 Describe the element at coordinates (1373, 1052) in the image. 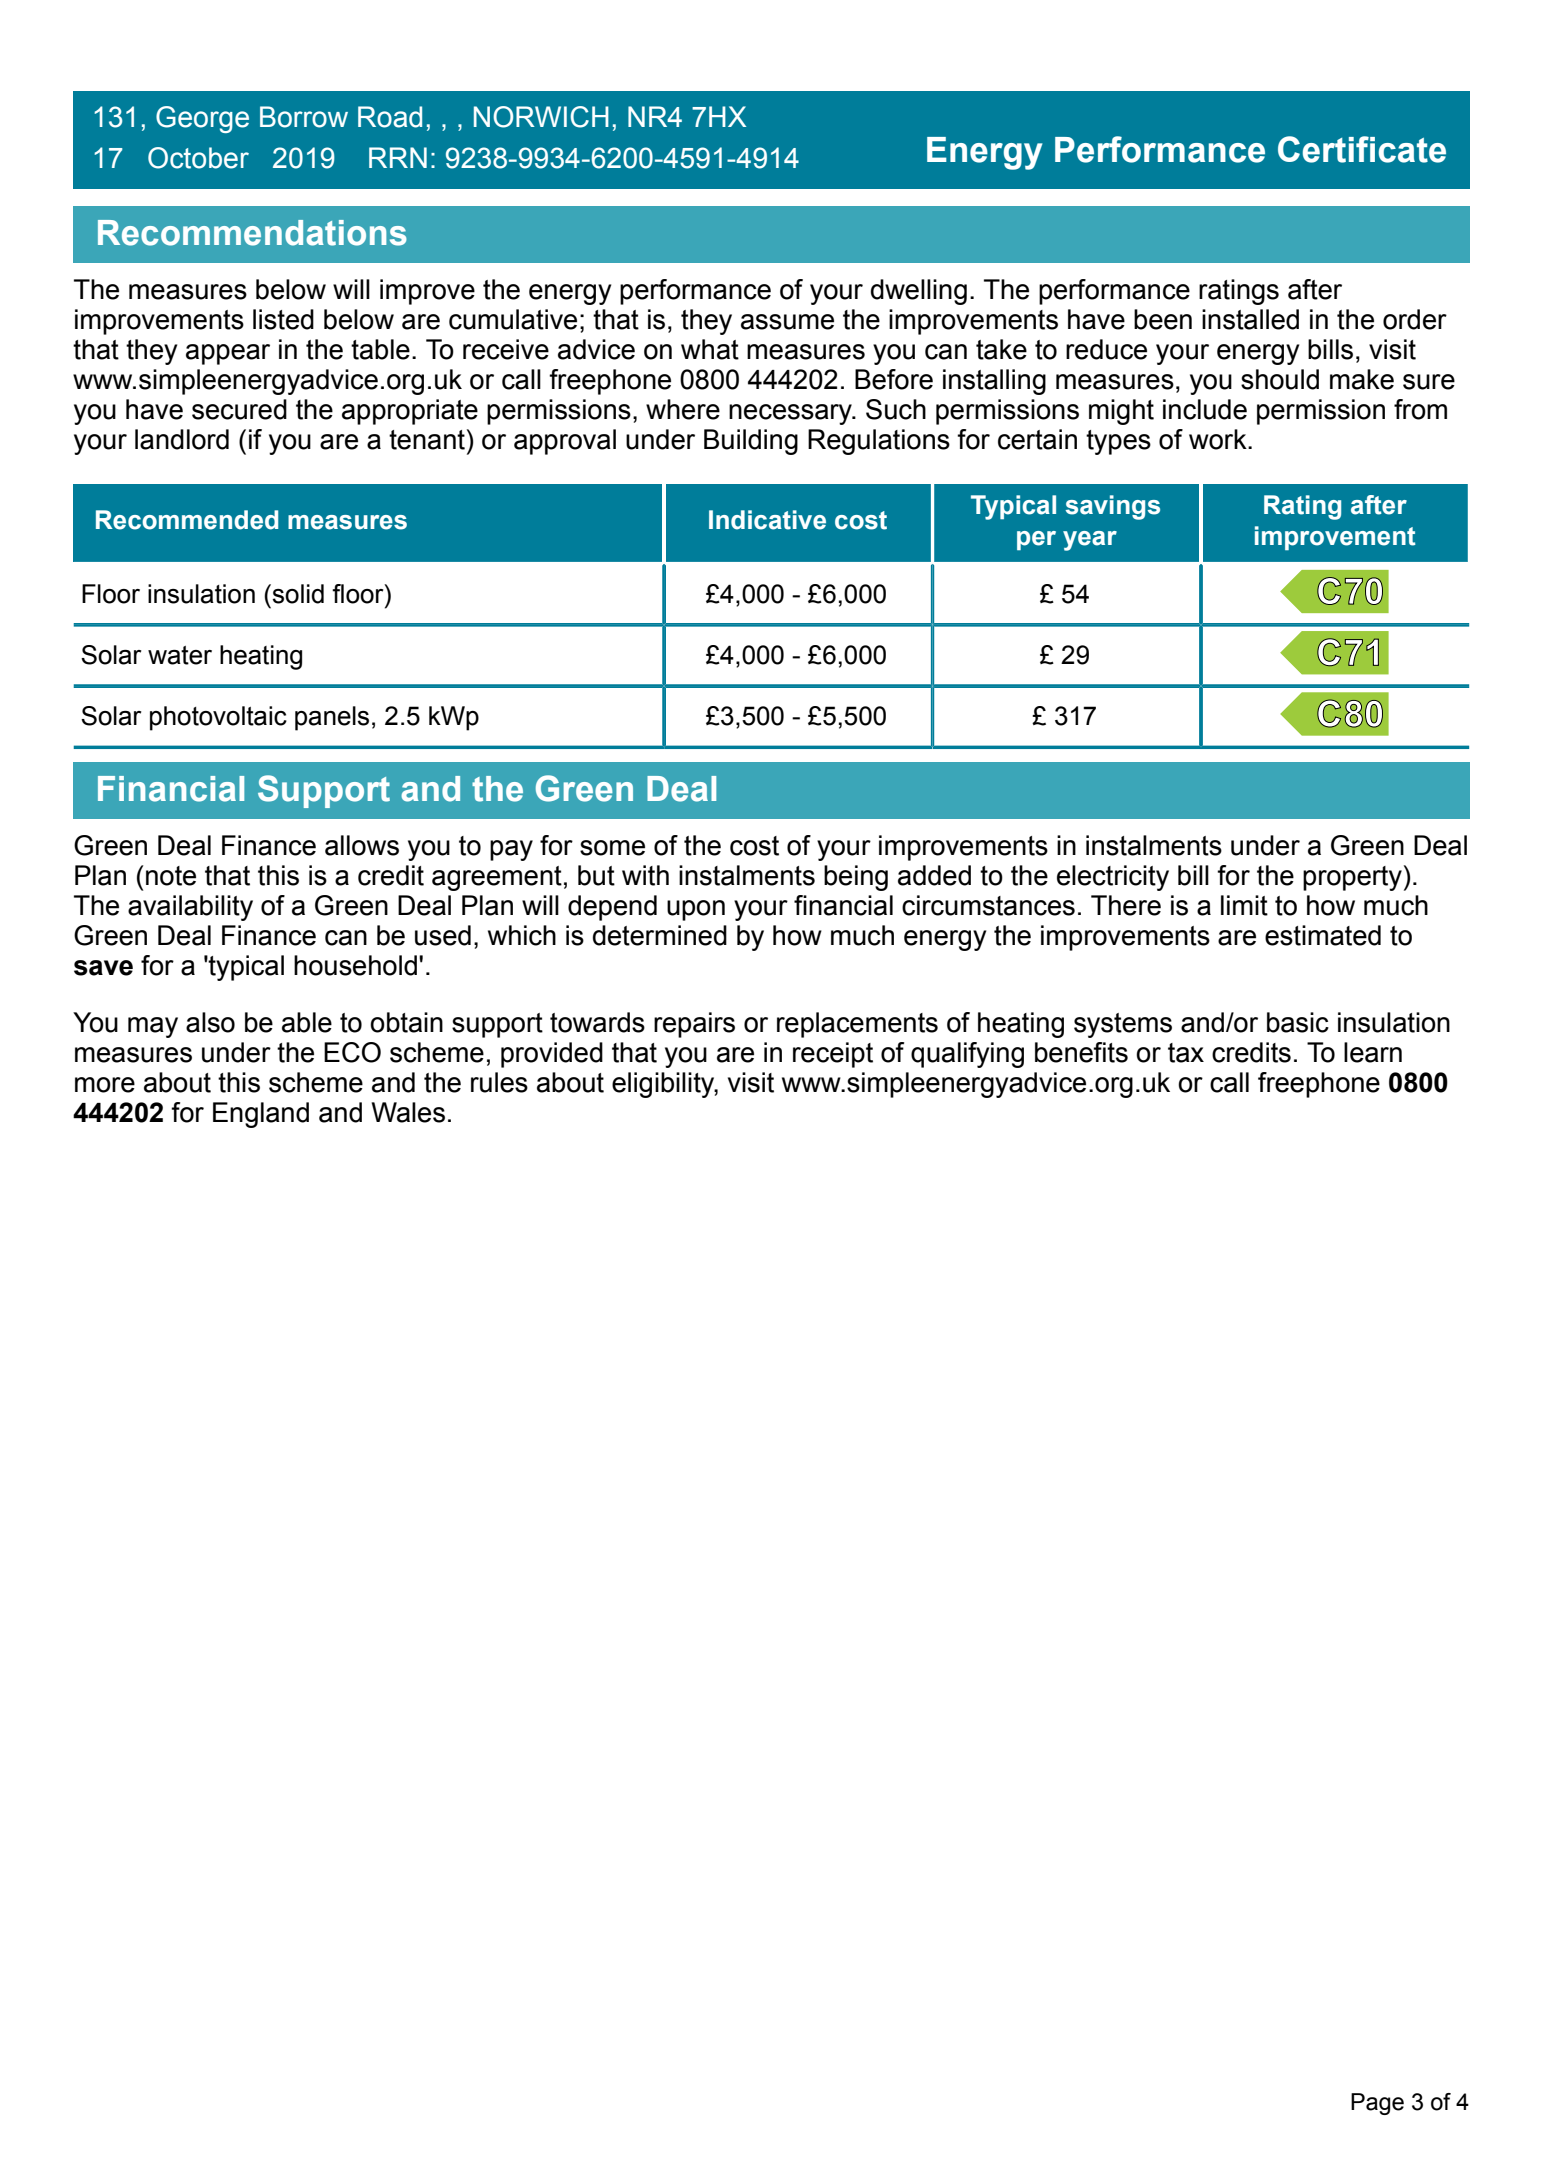

I see `learn` at that location.
